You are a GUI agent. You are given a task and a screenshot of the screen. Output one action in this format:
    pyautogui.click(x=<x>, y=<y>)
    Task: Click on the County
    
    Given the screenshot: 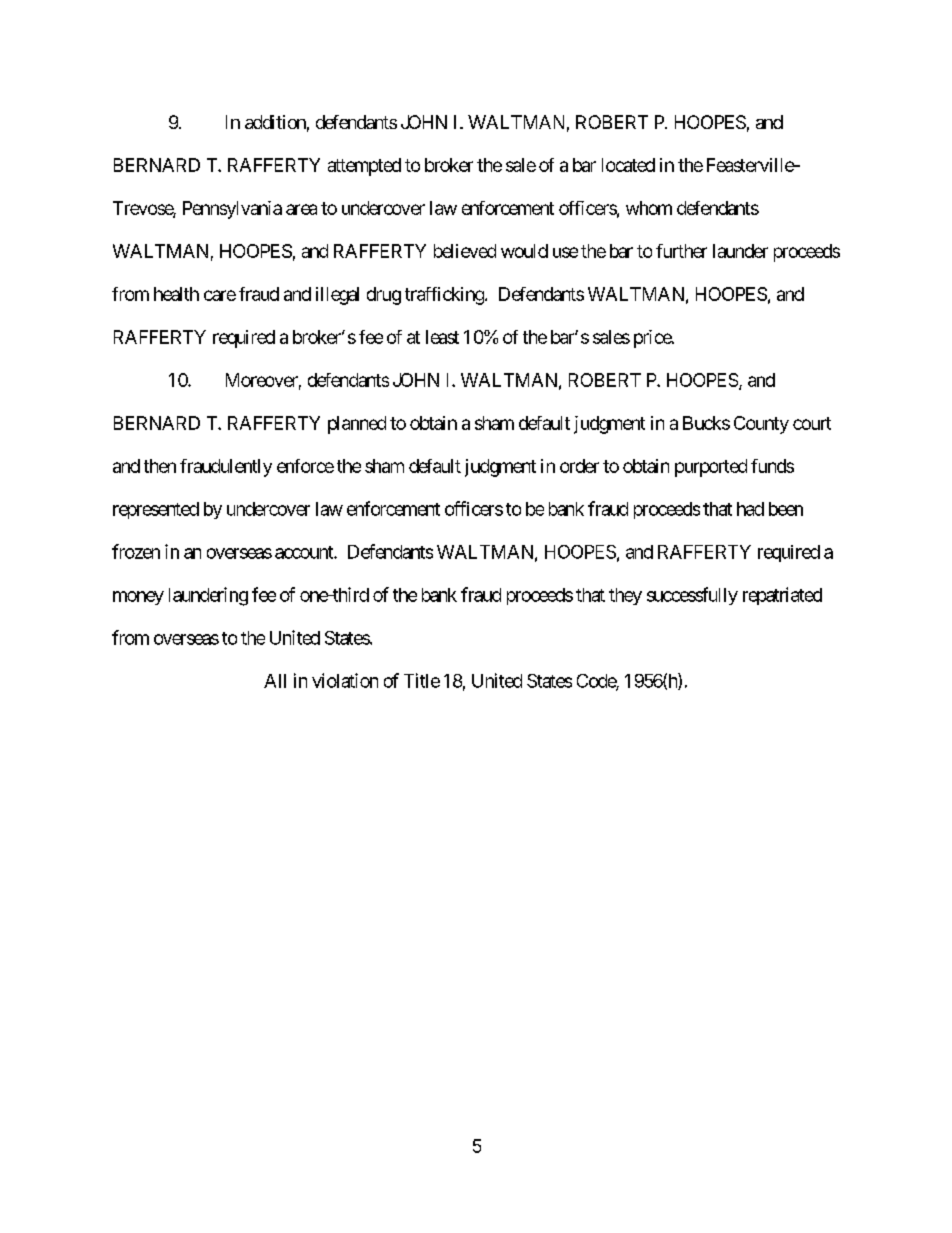 What is the action you would take?
    pyautogui.click(x=761, y=425)
